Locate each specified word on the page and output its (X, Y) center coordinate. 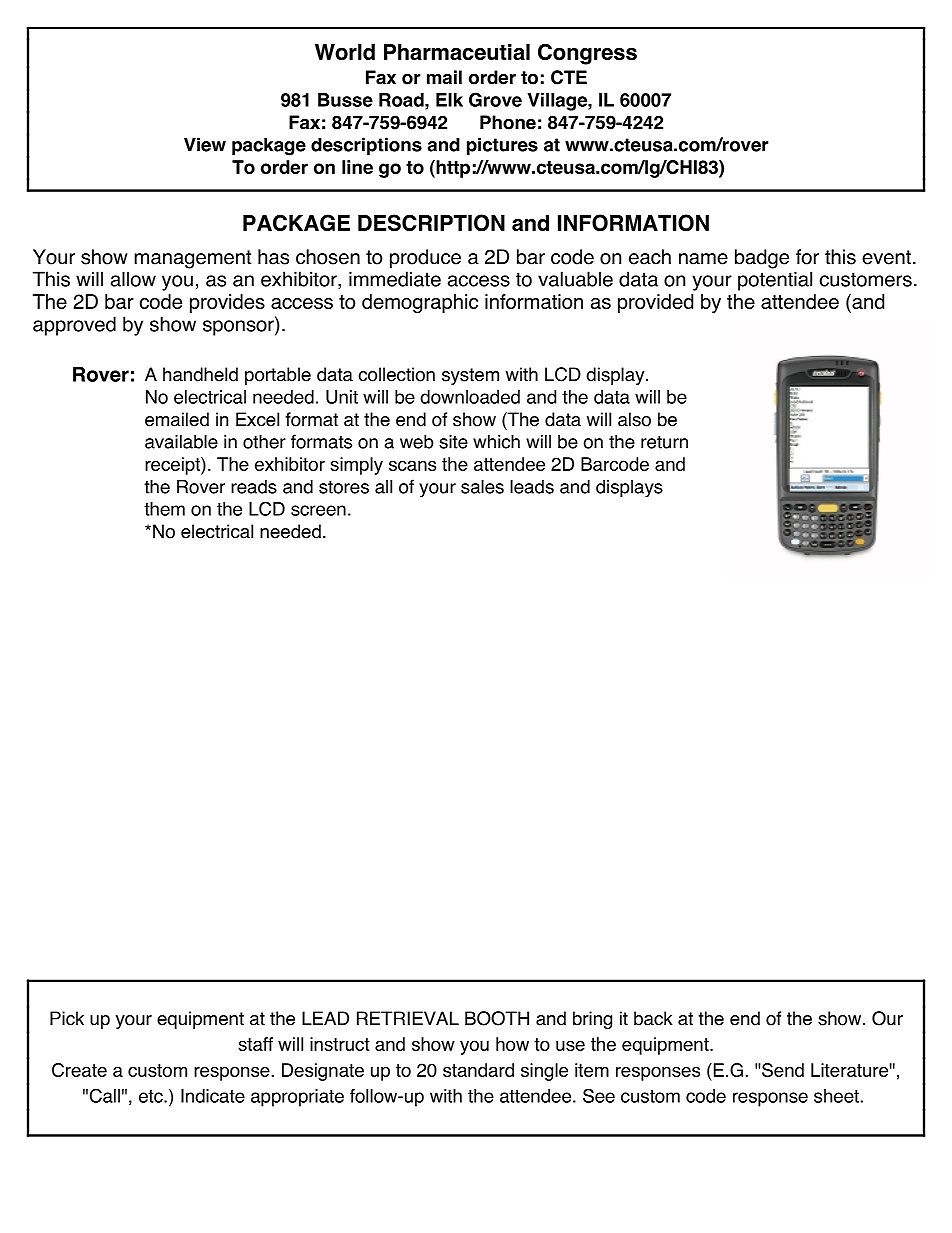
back (653, 1018)
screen (318, 510)
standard (478, 1070)
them (164, 509)
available (181, 442)
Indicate (213, 1096)
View (205, 144)
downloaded (470, 397)
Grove (495, 99)
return (664, 442)
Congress (587, 54)
